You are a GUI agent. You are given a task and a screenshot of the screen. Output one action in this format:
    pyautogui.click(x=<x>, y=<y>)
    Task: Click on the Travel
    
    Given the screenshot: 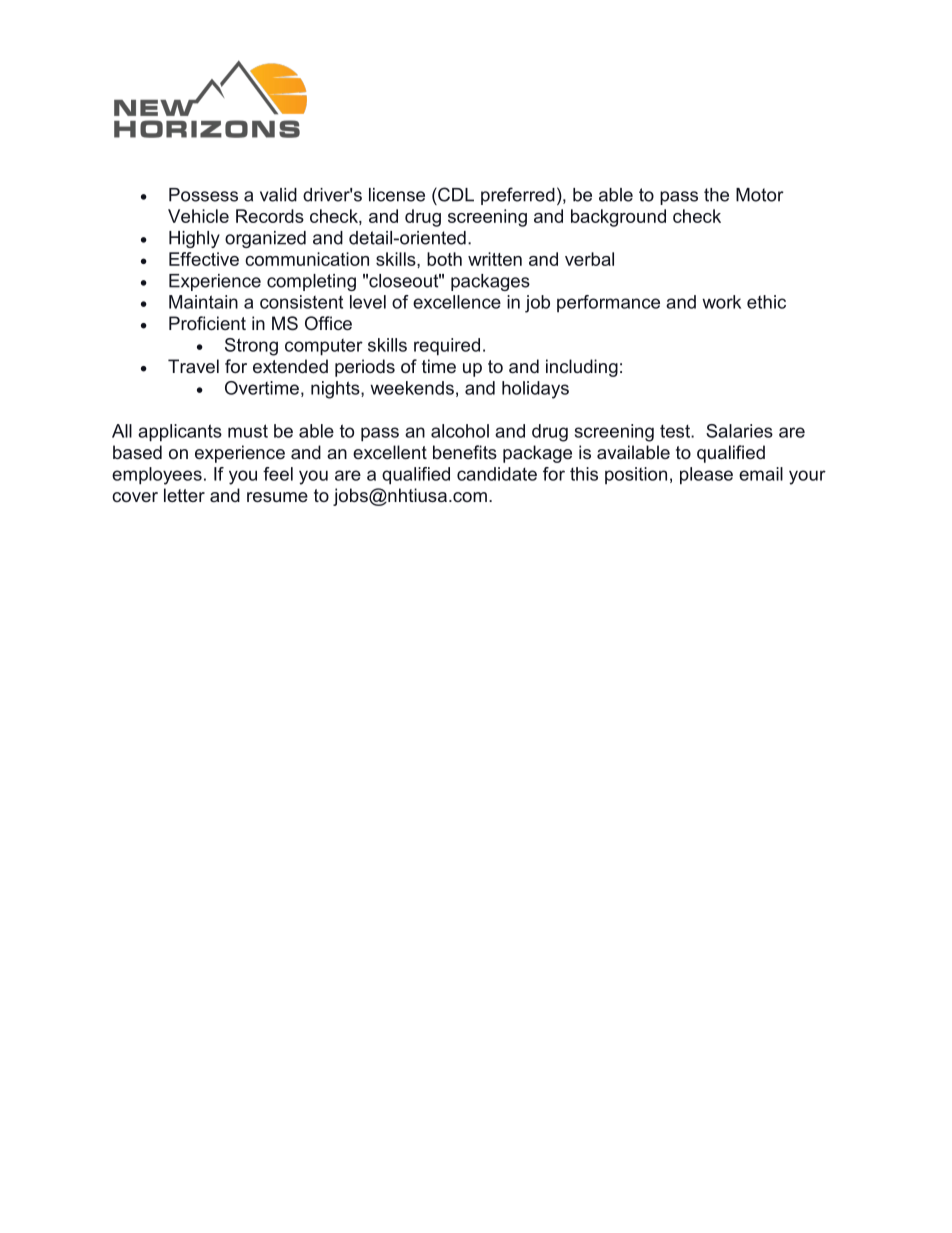 What is the action you would take?
    pyautogui.click(x=193, y=366)
